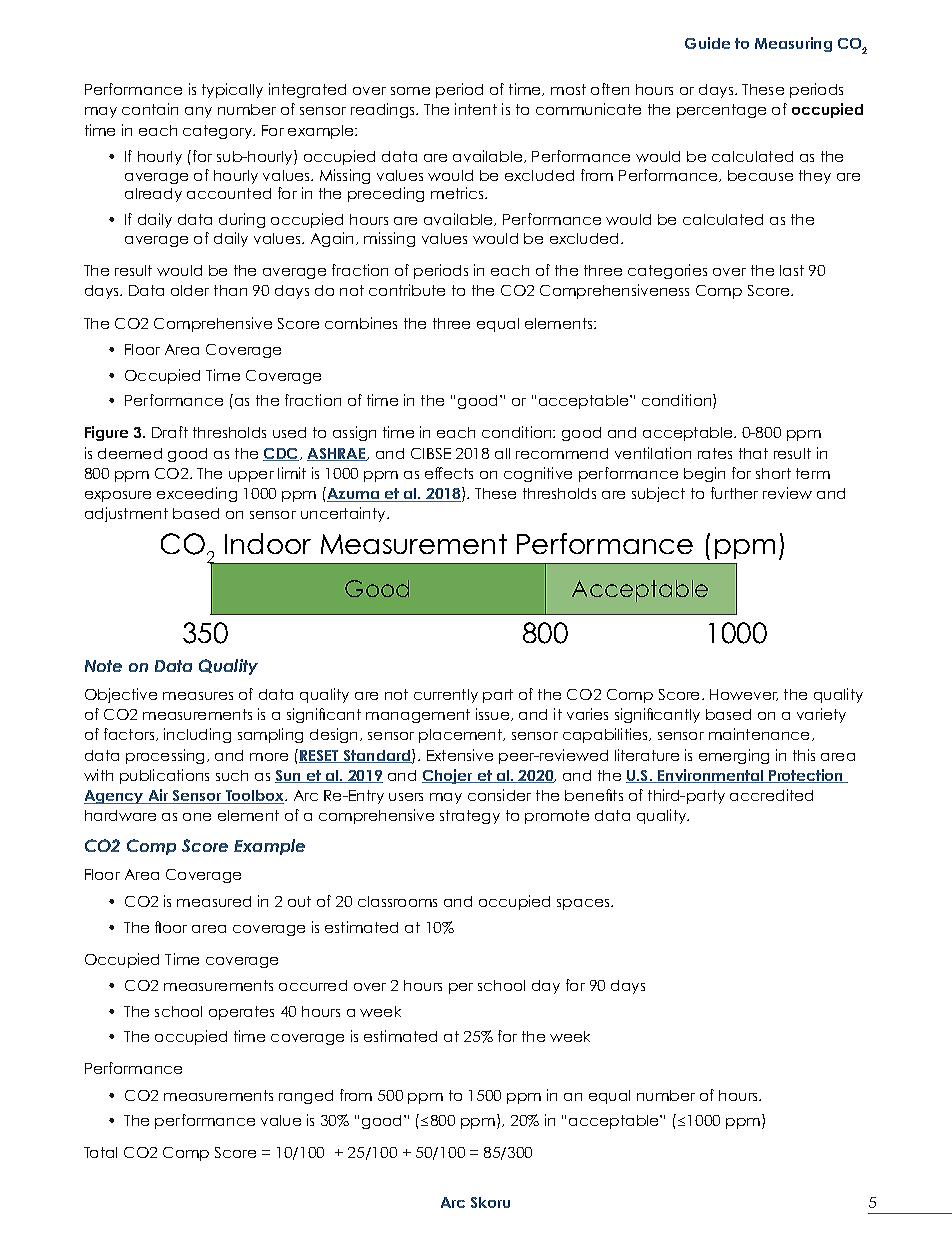  I want to click on that, so click(753, 453).
